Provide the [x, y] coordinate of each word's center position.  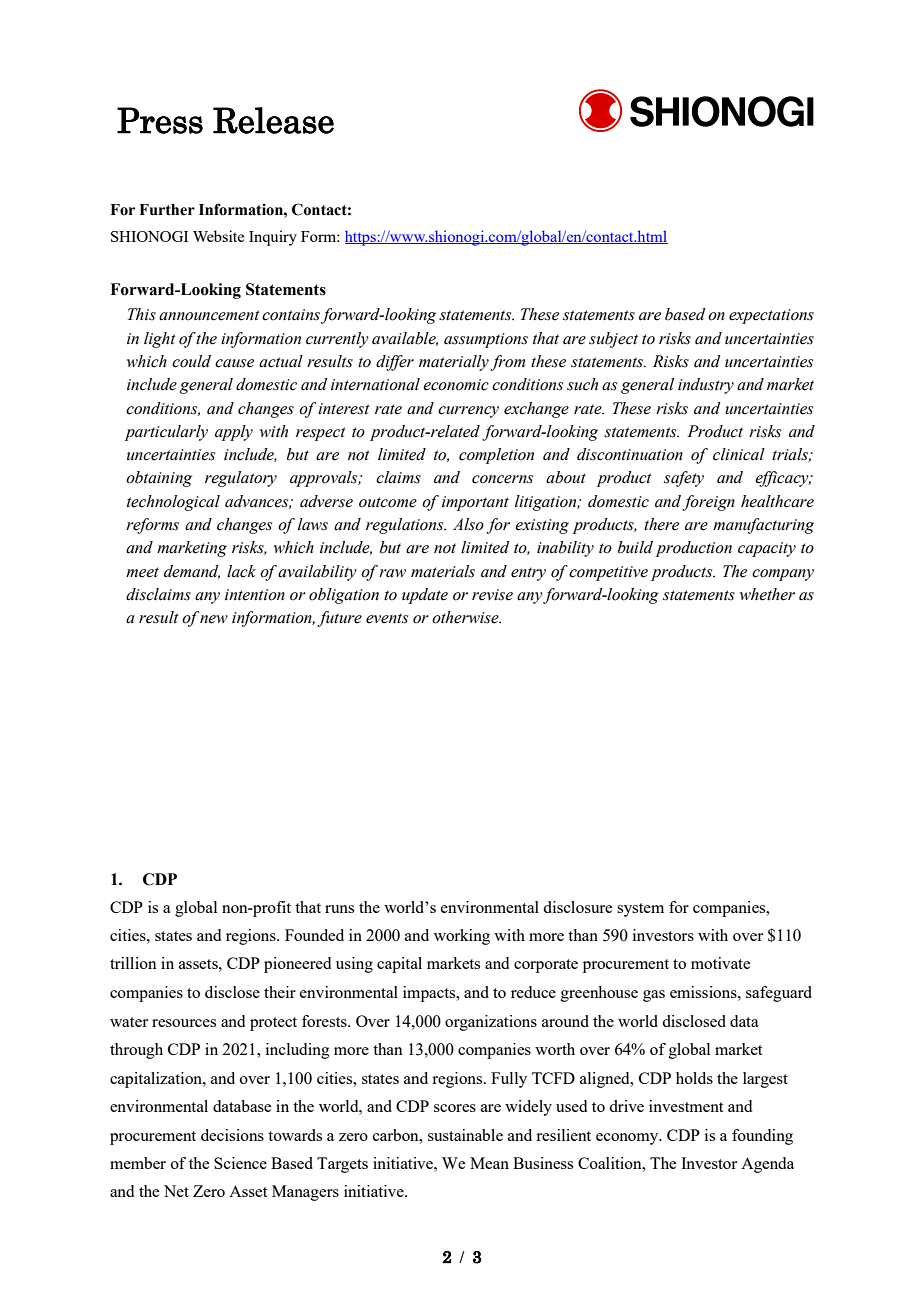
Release [273, 120]
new [214, 619]
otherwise [466, 617]
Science [240, 1163]
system [640, 910]
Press [160, 120]
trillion [133, 963]
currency [468, 412]
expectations [771, 316]
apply [234, 433]
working [462, 937]
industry [706, 386]
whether [767, 594]
